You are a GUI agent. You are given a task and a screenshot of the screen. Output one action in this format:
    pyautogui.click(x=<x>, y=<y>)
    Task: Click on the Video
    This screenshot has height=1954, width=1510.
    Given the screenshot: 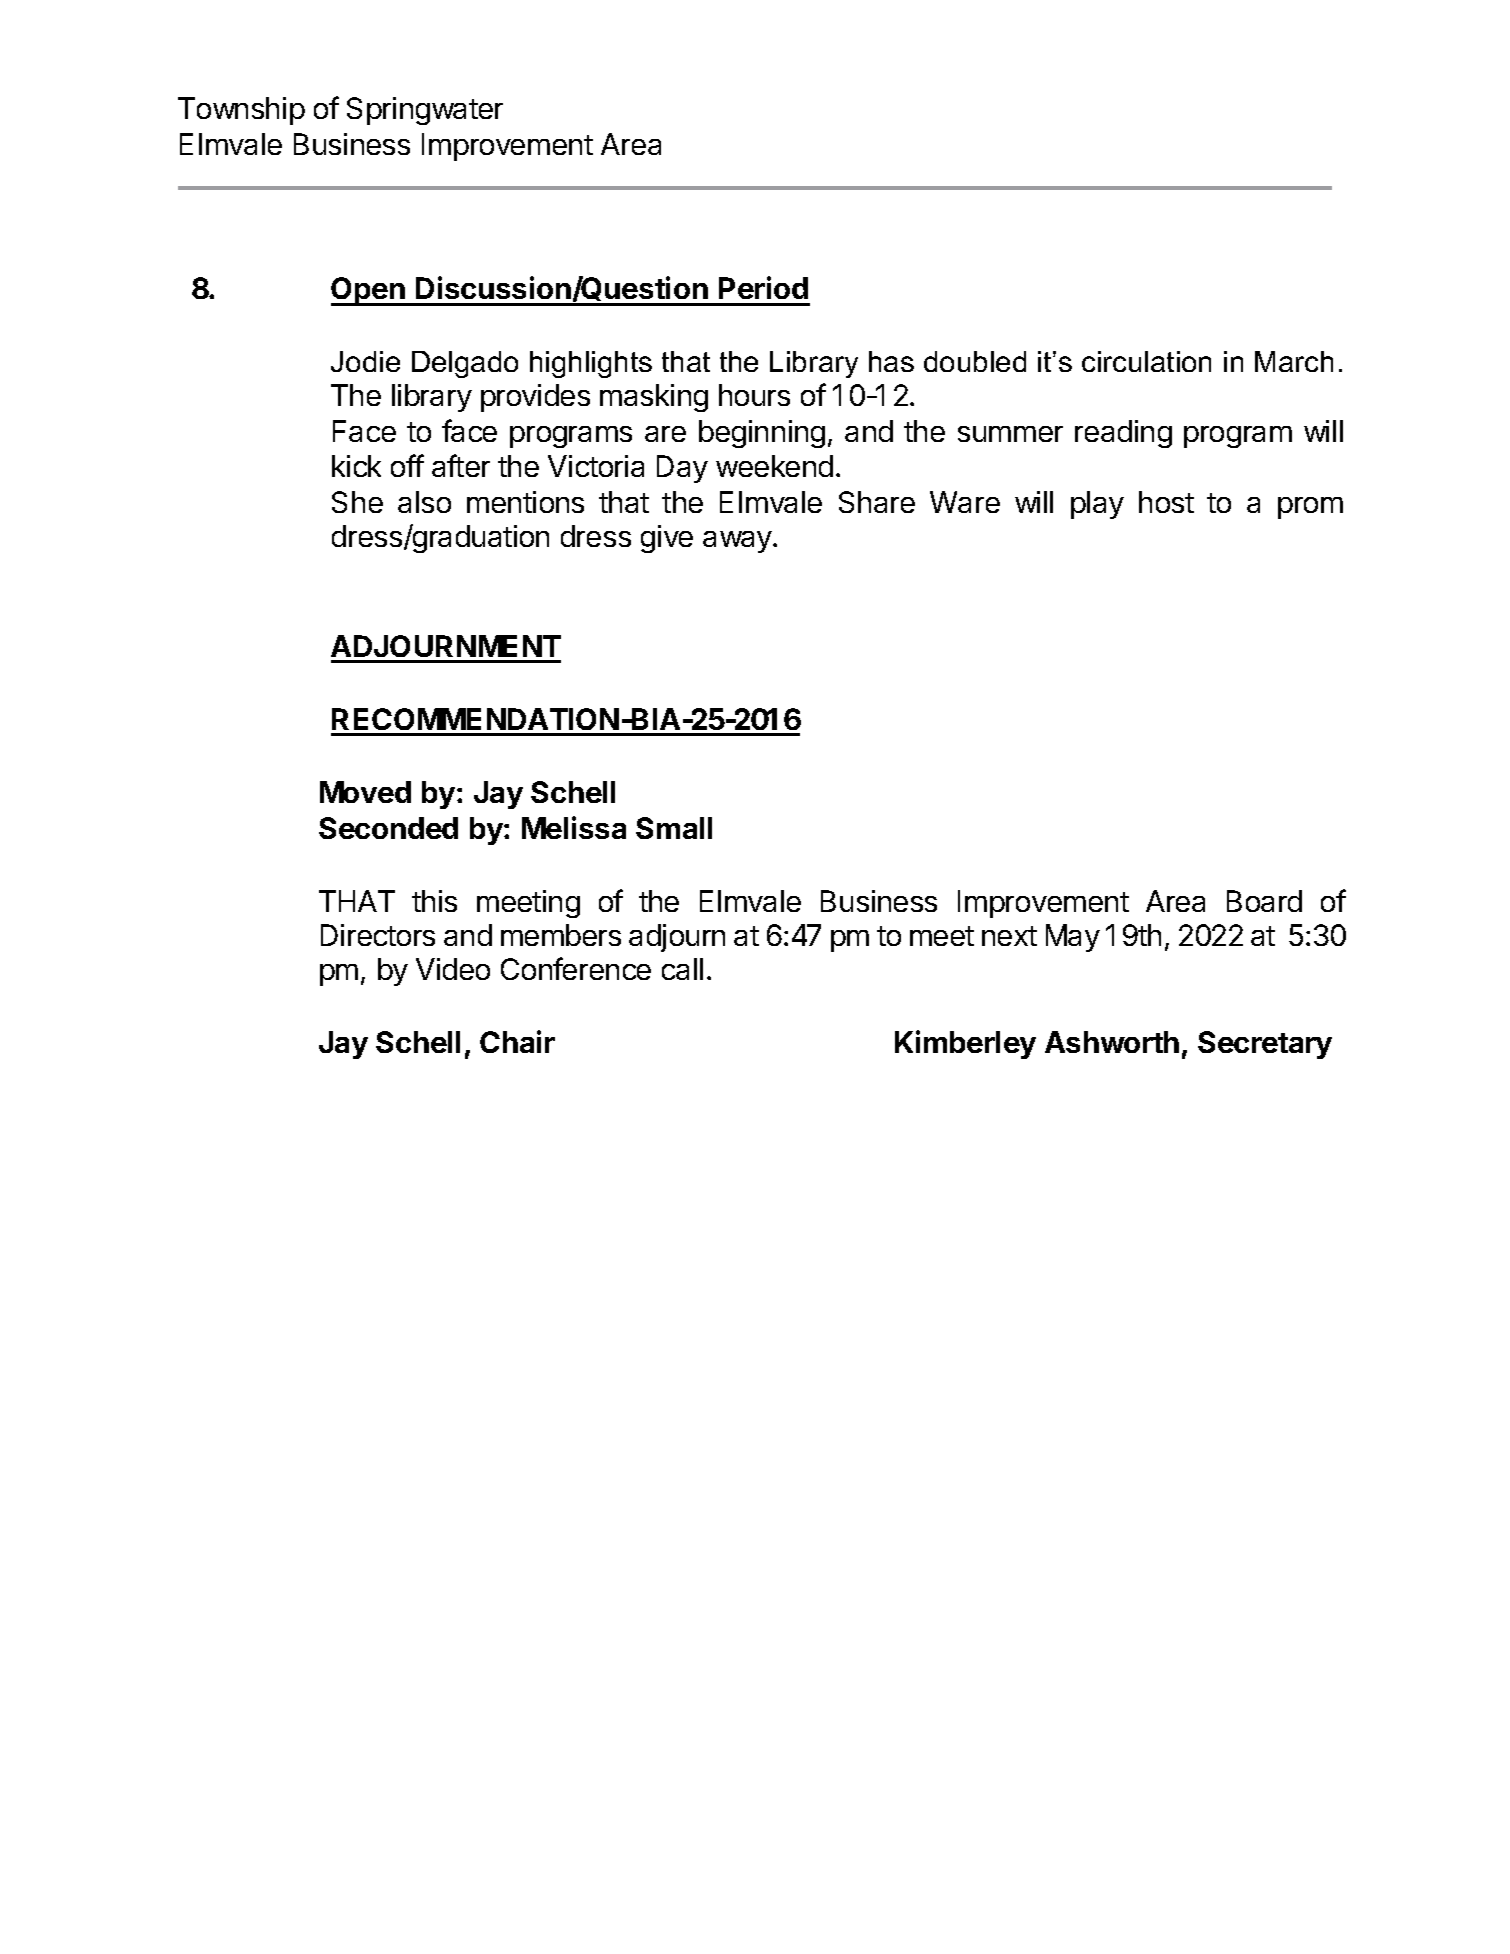 What is the action you would take?
    pyautogui.click(x=453, y=969)
